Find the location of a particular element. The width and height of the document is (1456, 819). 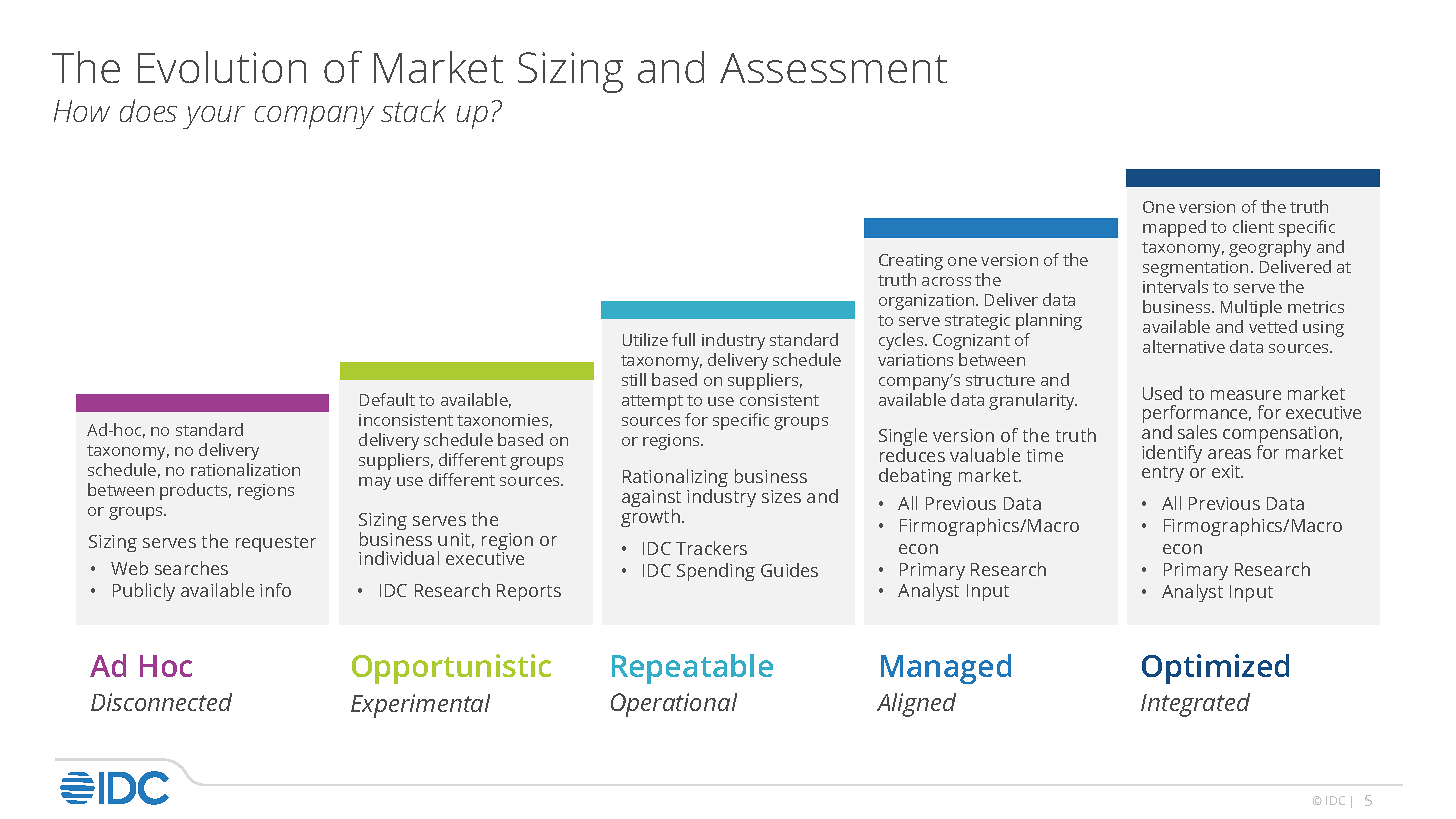

Evolution is located at coordinates (222, 67).
